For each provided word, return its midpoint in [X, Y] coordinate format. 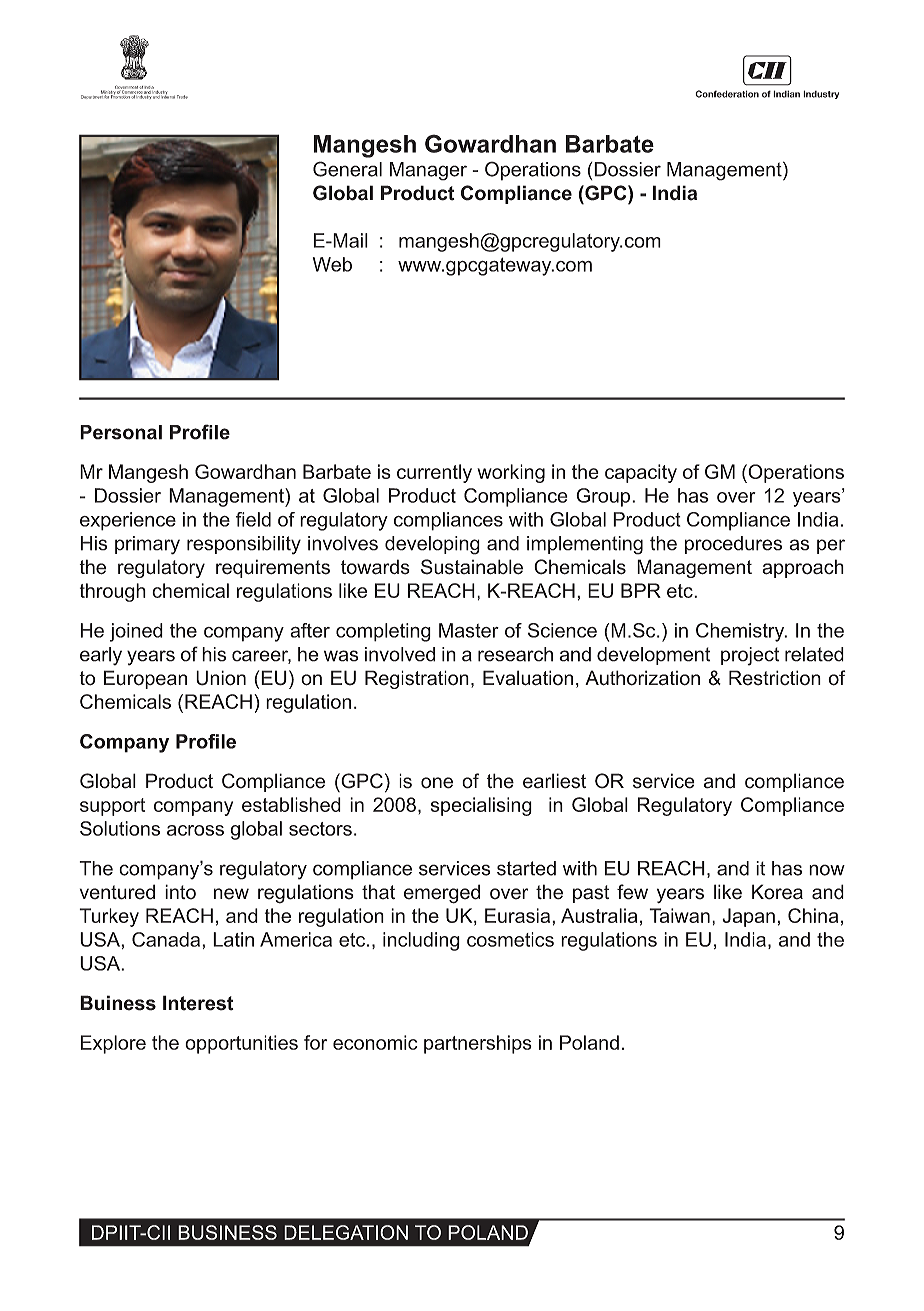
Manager [428, 171]
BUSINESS [227, 1232]
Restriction [775, 678]
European [145, 679]
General [347, 169]
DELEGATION [346, 1232]
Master [469, 630]
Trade [182, 97]
